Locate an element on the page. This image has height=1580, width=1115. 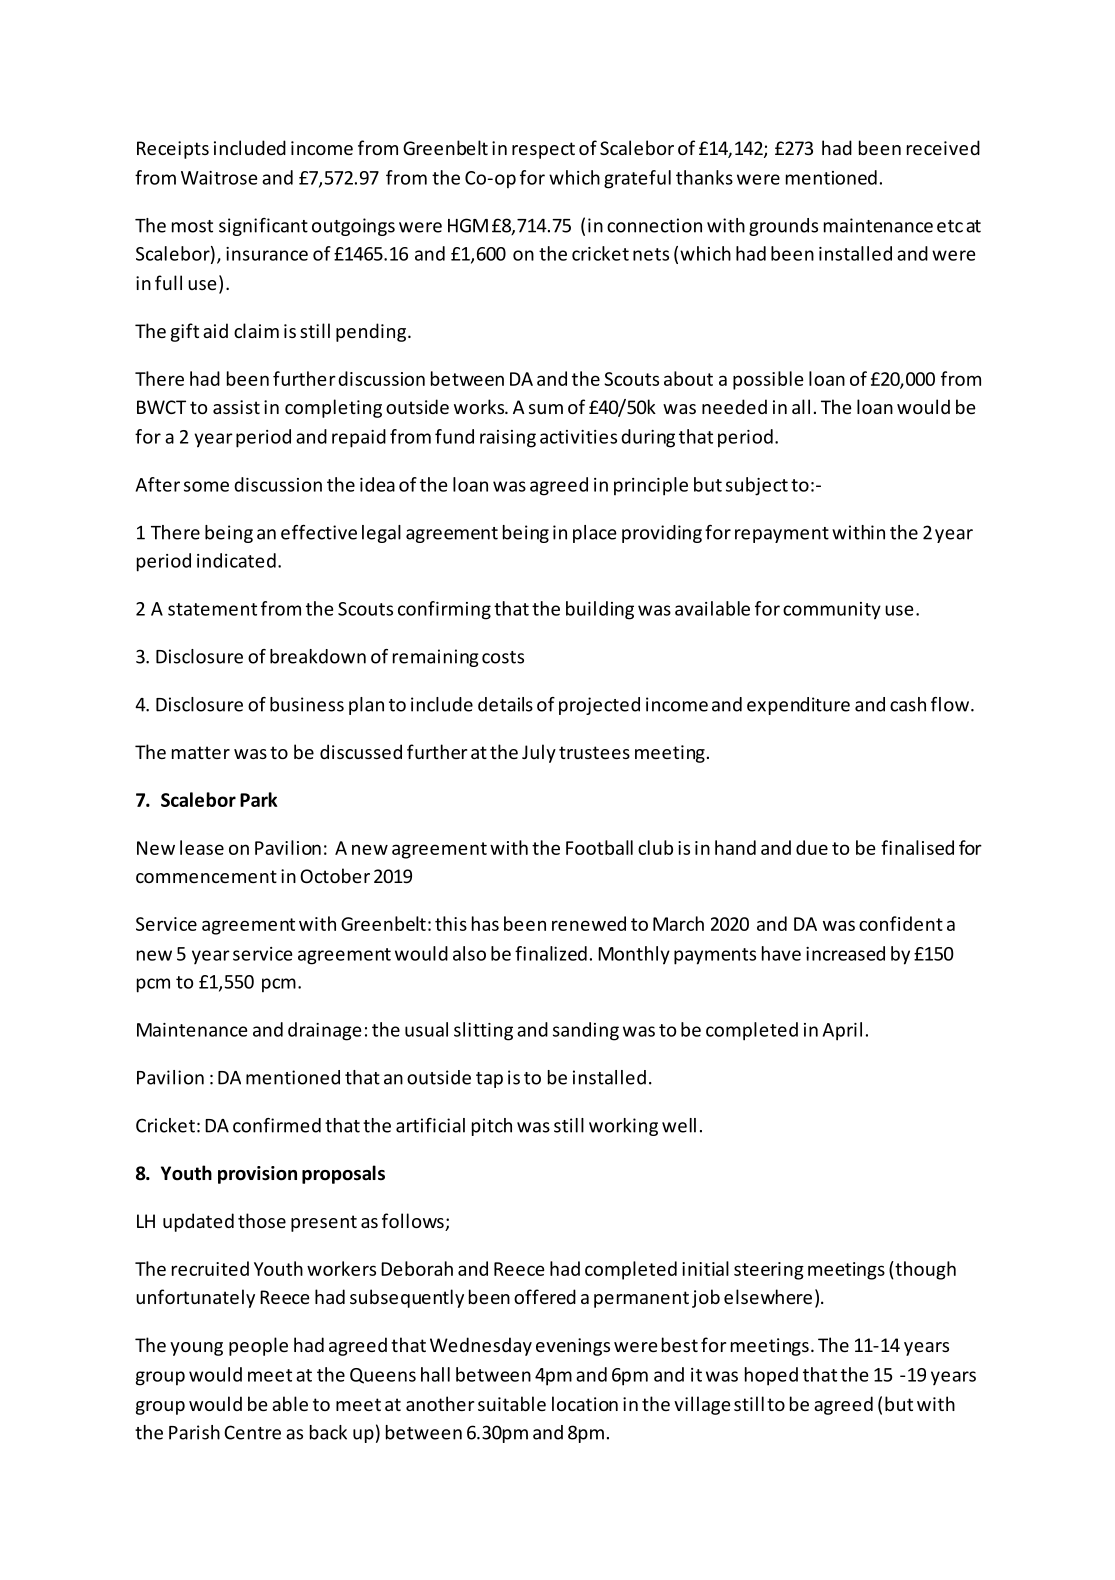
July is located at coordinates (539, 753).
